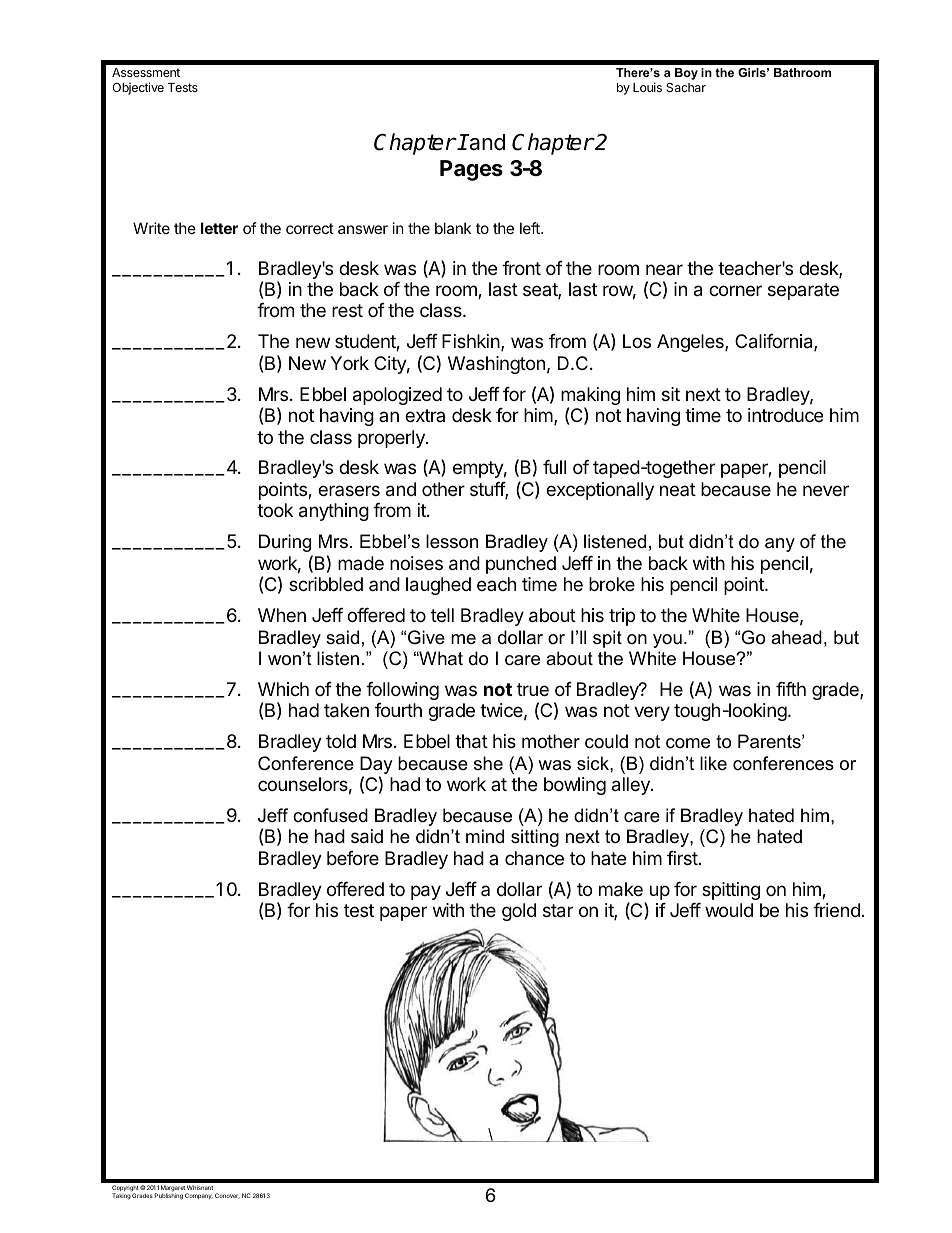 The width and height of the screenshot is (952, 1233). Describe the element at coordinates (138, 88) in the screenshot. I see `Objective` at that location.
